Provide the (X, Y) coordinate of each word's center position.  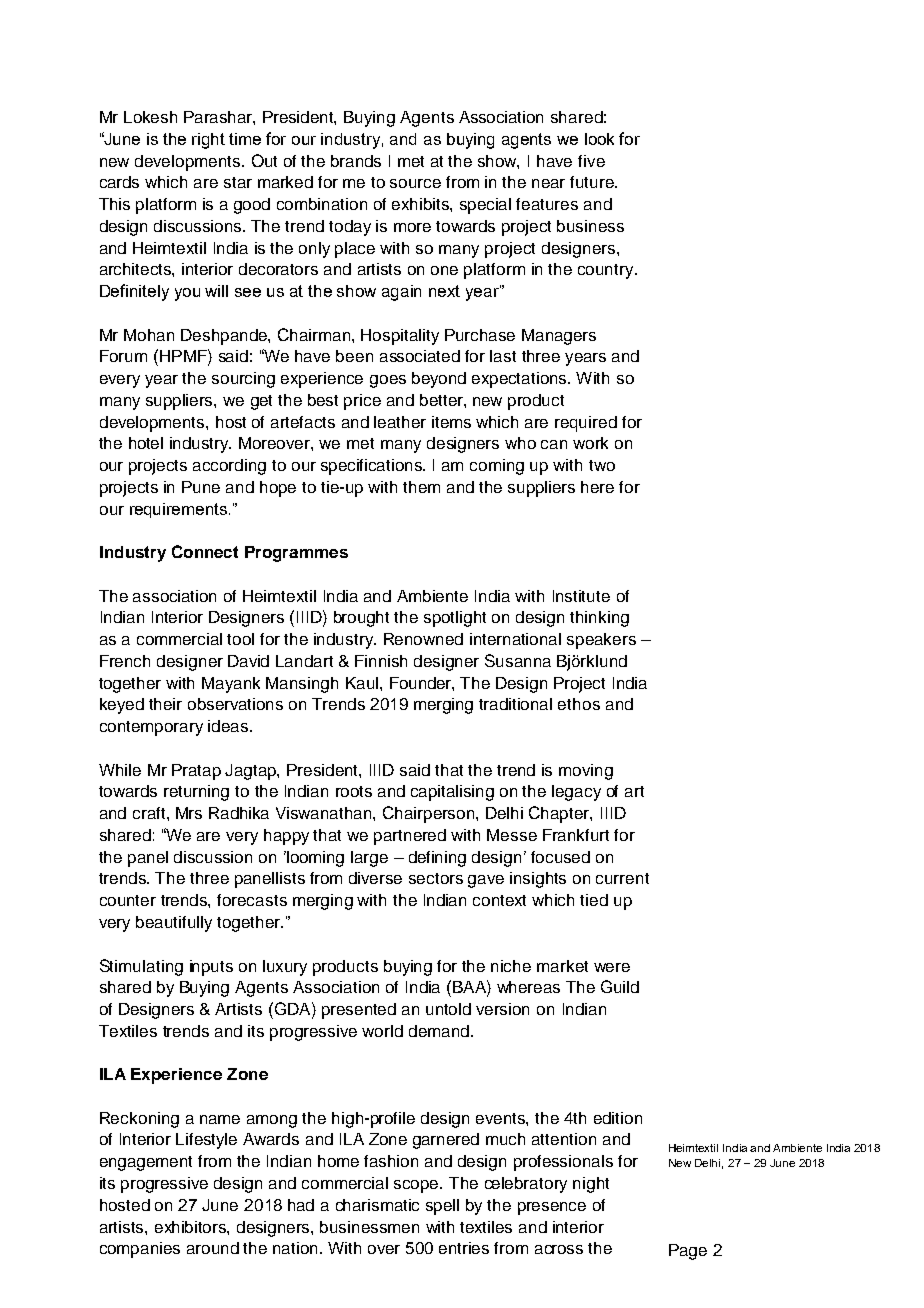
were (612, 967)
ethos (579, 704)
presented (359, 1011)
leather (400, 422)
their (165, 704)
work (590, 443)
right (208, 141)
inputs (211, 968)
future (593, 182)
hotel (146, 443)
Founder (422, 684)
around (213, 1248)
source (415, 183)
